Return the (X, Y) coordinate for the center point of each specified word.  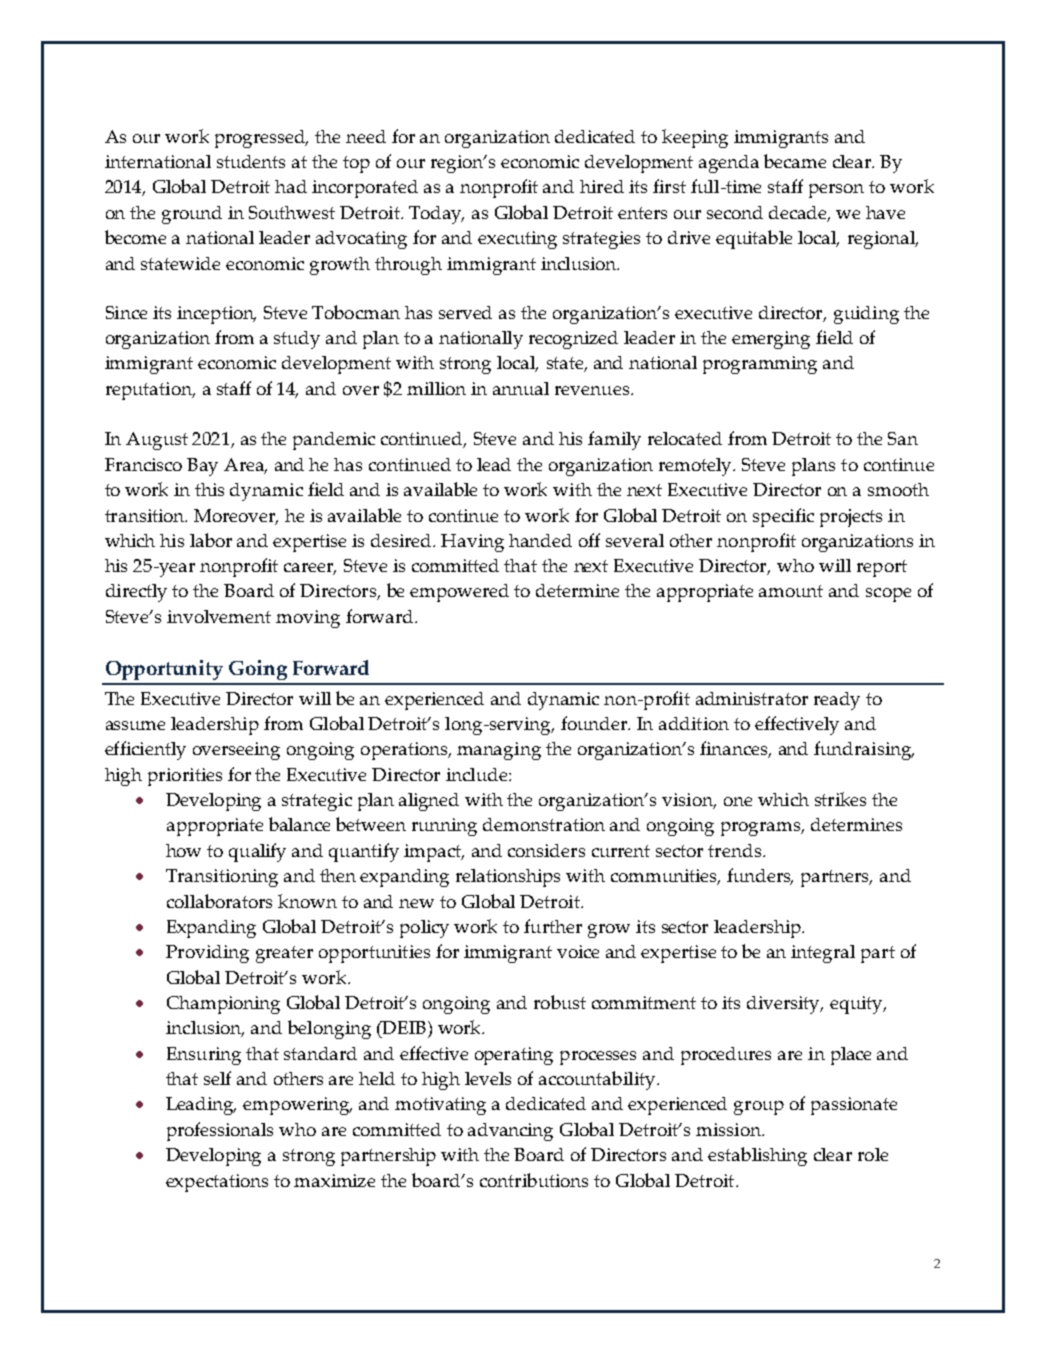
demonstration (544, 824)
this (209, 489)
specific (783, 517)
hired (602, 186)
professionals (220, 1131)
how (183, 850)
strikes (840, 799)
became (795, 161)
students (251, 161)
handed (540, 540)
